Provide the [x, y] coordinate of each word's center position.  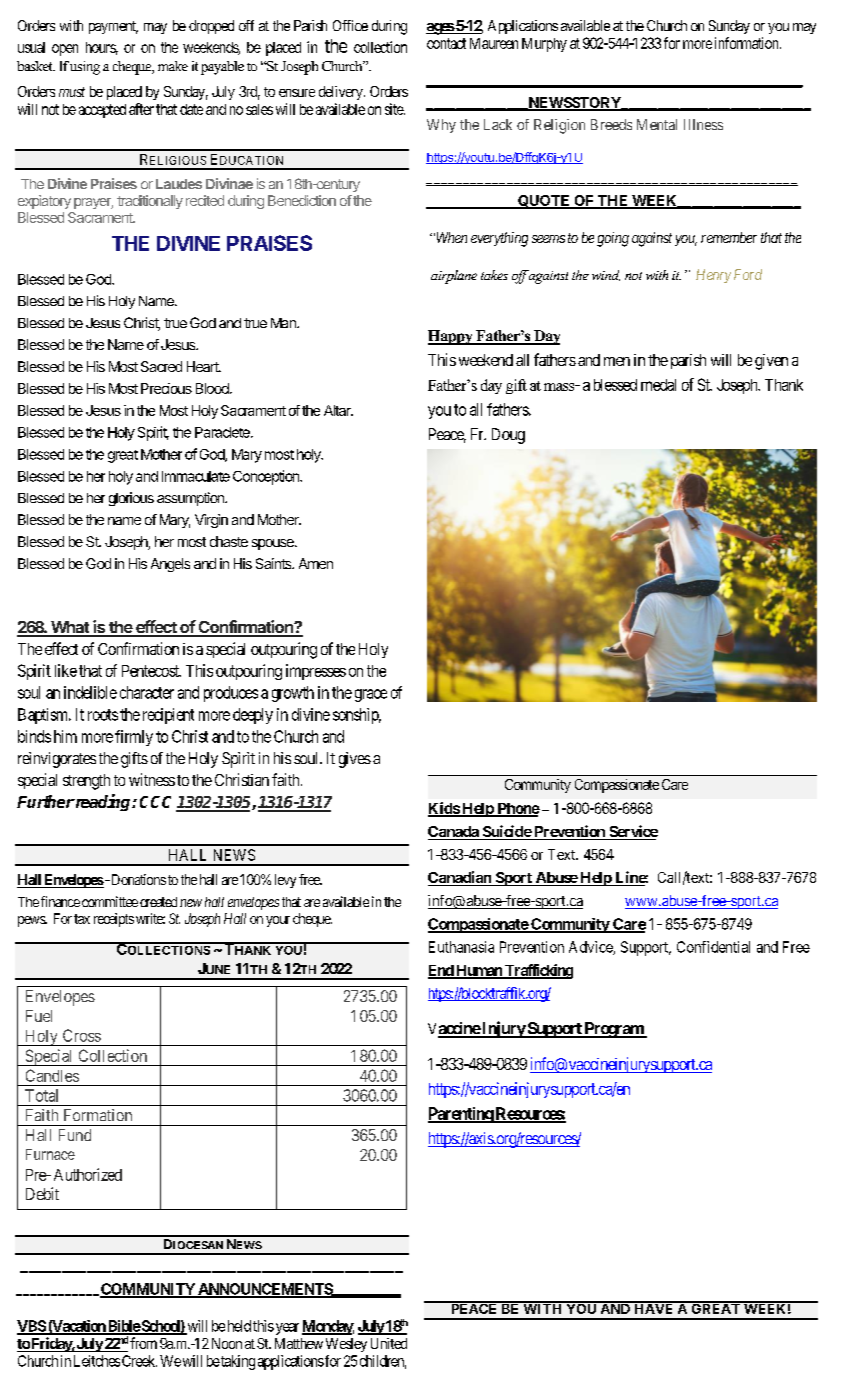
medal [658, 385]
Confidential [713, 947]
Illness [703, 124]
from [143, 1343]
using [85, 68]
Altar [338, 410]
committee [110, 901]
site [395, 109]
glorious [131, 499]
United [389, 1343]
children [383, 1362]
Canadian [461, 878]
